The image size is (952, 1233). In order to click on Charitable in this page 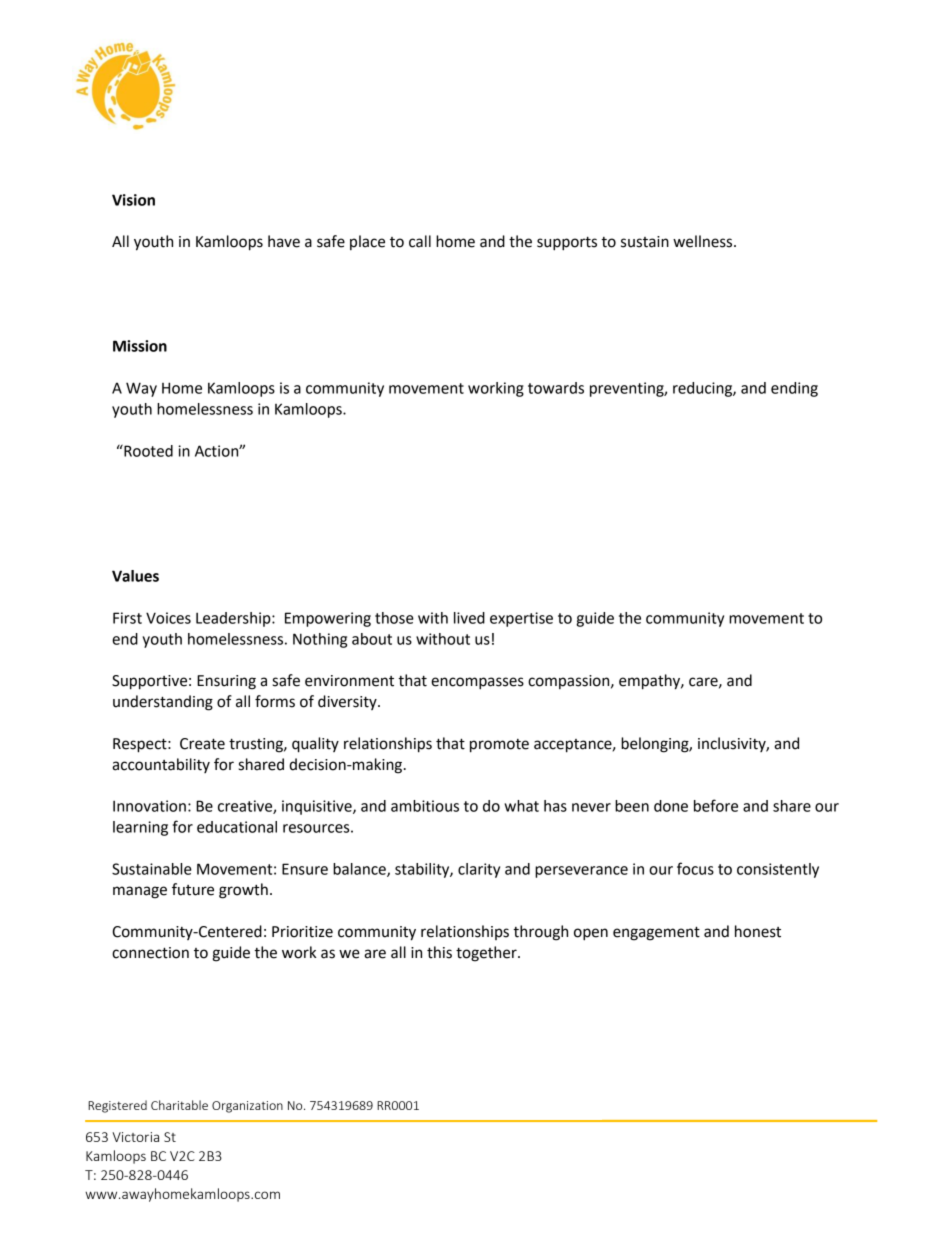, I will do `click(179, 1105)`.
